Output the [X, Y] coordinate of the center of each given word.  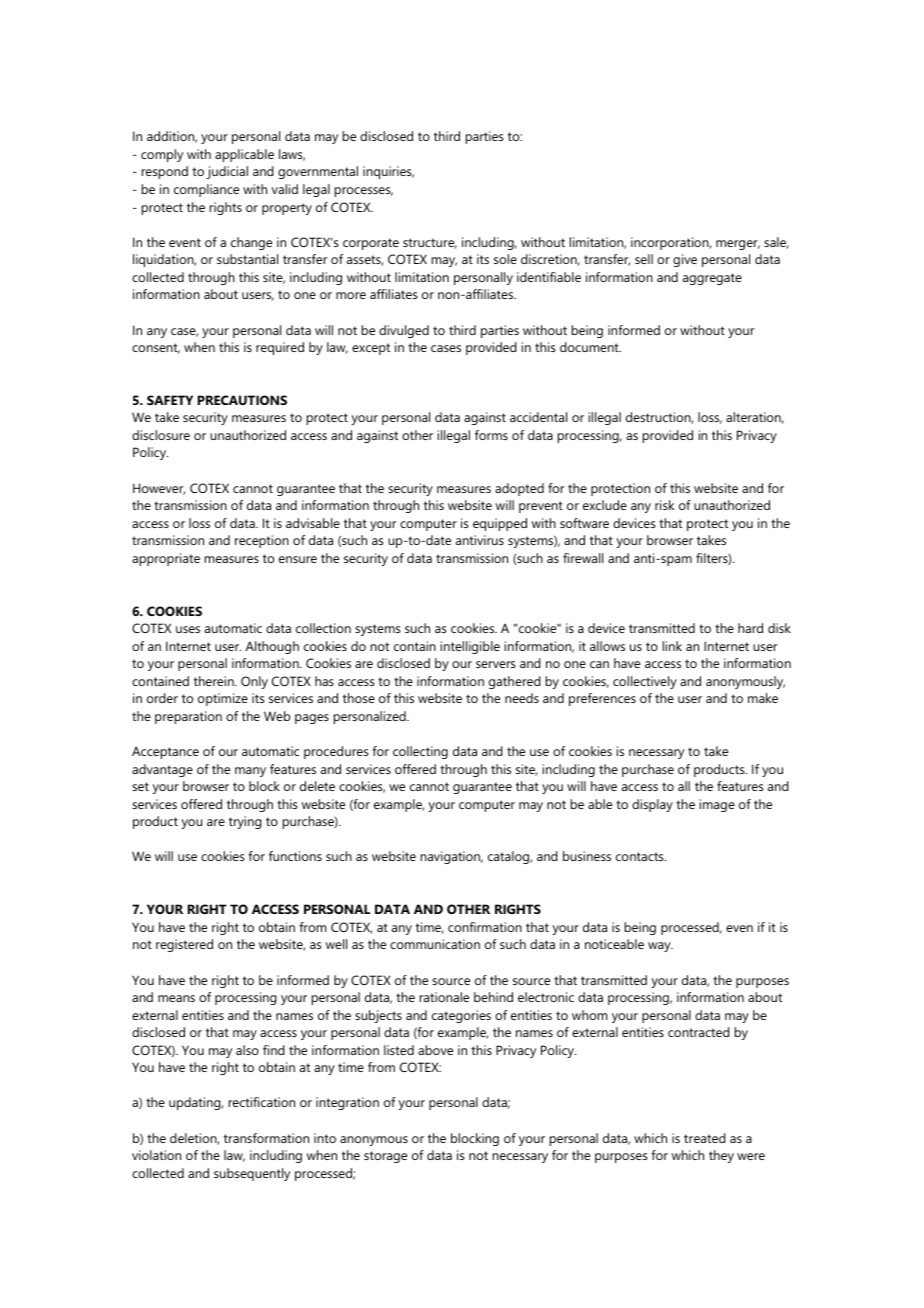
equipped [500, 524]
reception [262, 541]
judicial [227, 172]
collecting [420, 752]
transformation [266, 1138]
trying [245, 822]
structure [430, 243]
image [717, 805]
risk [664, 505]
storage [385, 1157]
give [685, 260]
